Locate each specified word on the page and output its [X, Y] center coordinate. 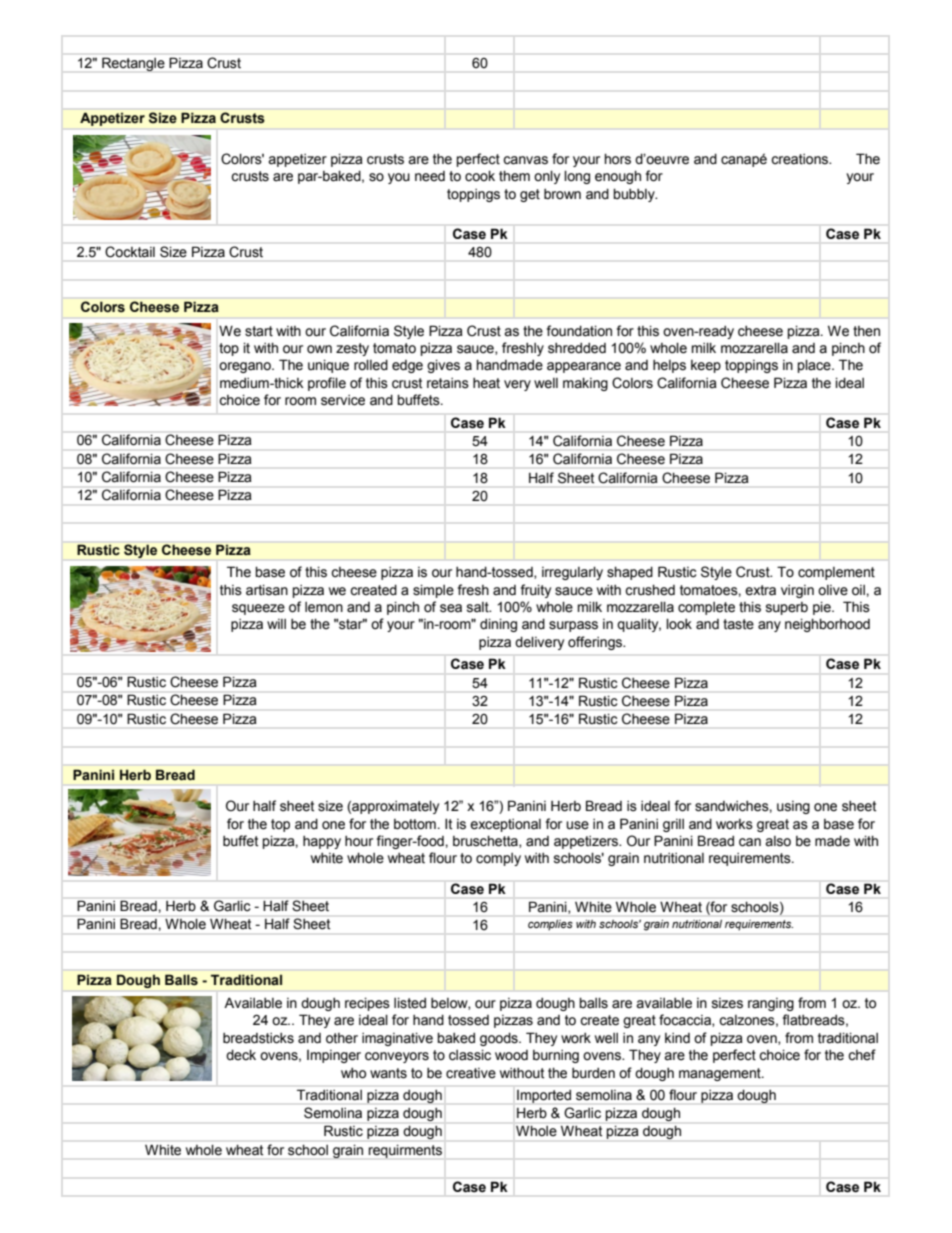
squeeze [258, 609]
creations [801, 159]
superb [787, 608]
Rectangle [133, 64]
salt [479, 607]
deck [241, 1055]
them [514, 176]
